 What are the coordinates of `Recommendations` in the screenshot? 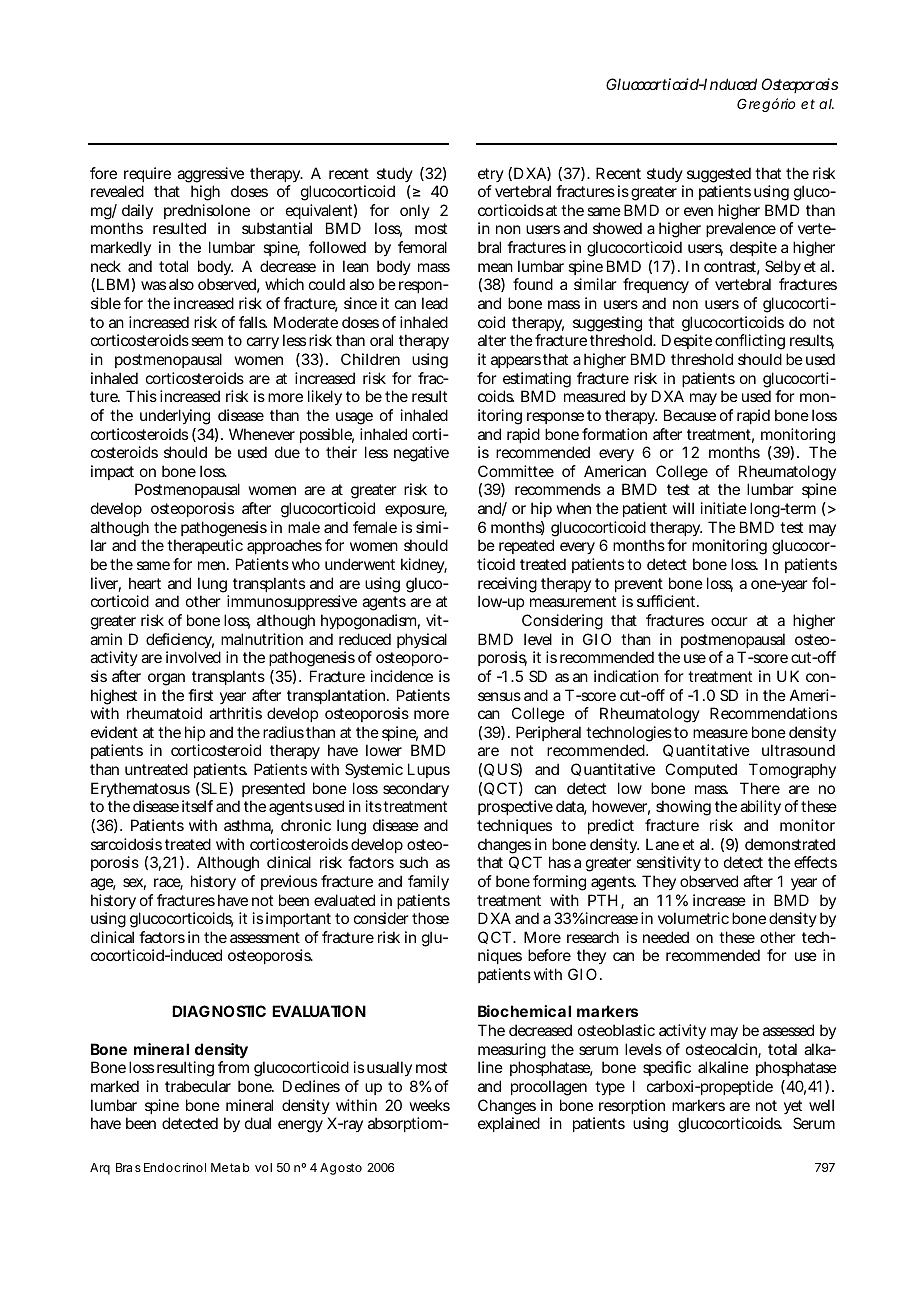 It's located at (773, 713).
